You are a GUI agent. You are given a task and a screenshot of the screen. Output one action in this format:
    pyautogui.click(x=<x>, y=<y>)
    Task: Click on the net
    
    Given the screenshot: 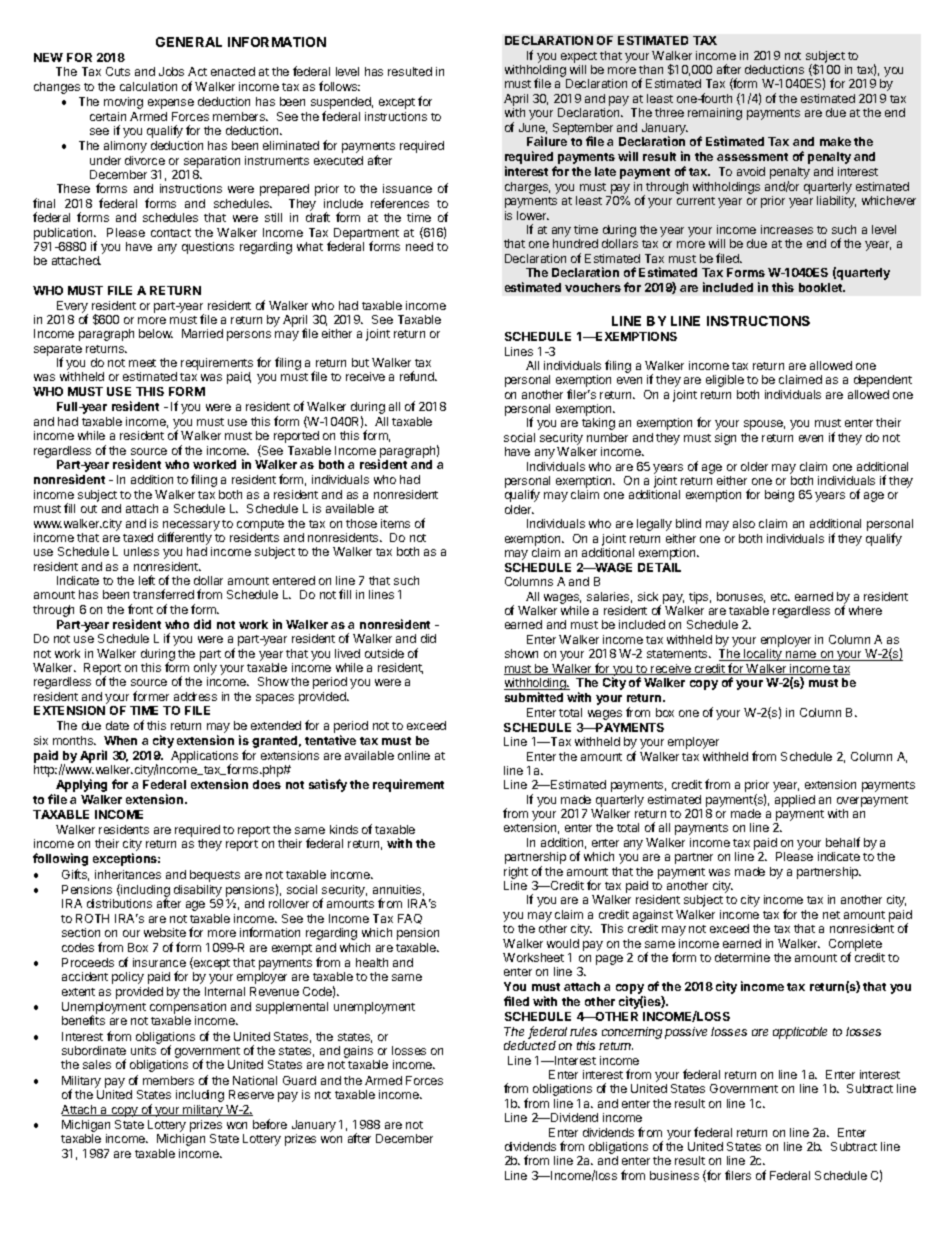 What is the action you would take?
    pyautogui.click(x=831, y=915)
